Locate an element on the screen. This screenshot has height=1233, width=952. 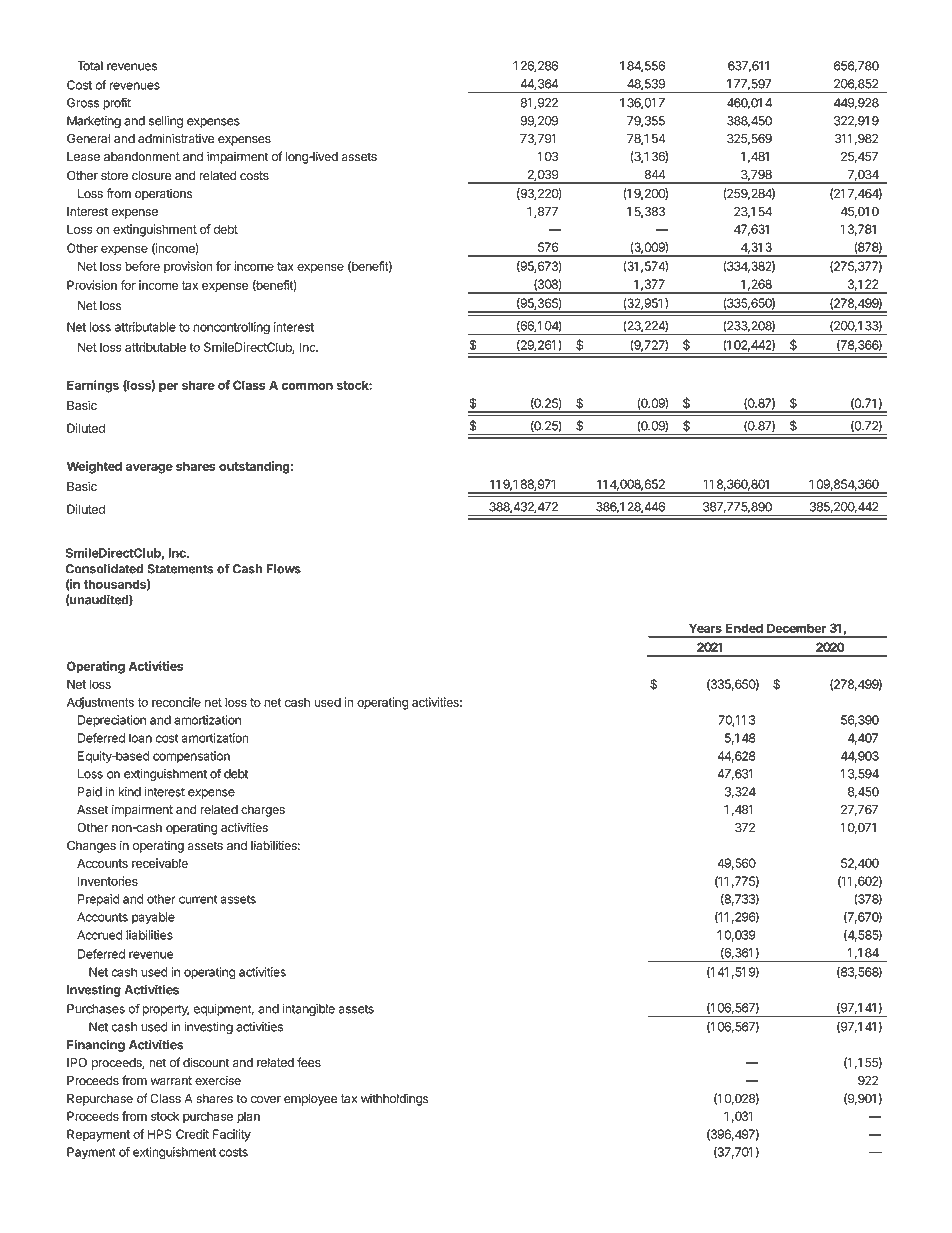
selling is located at coordinates (166, 122).
